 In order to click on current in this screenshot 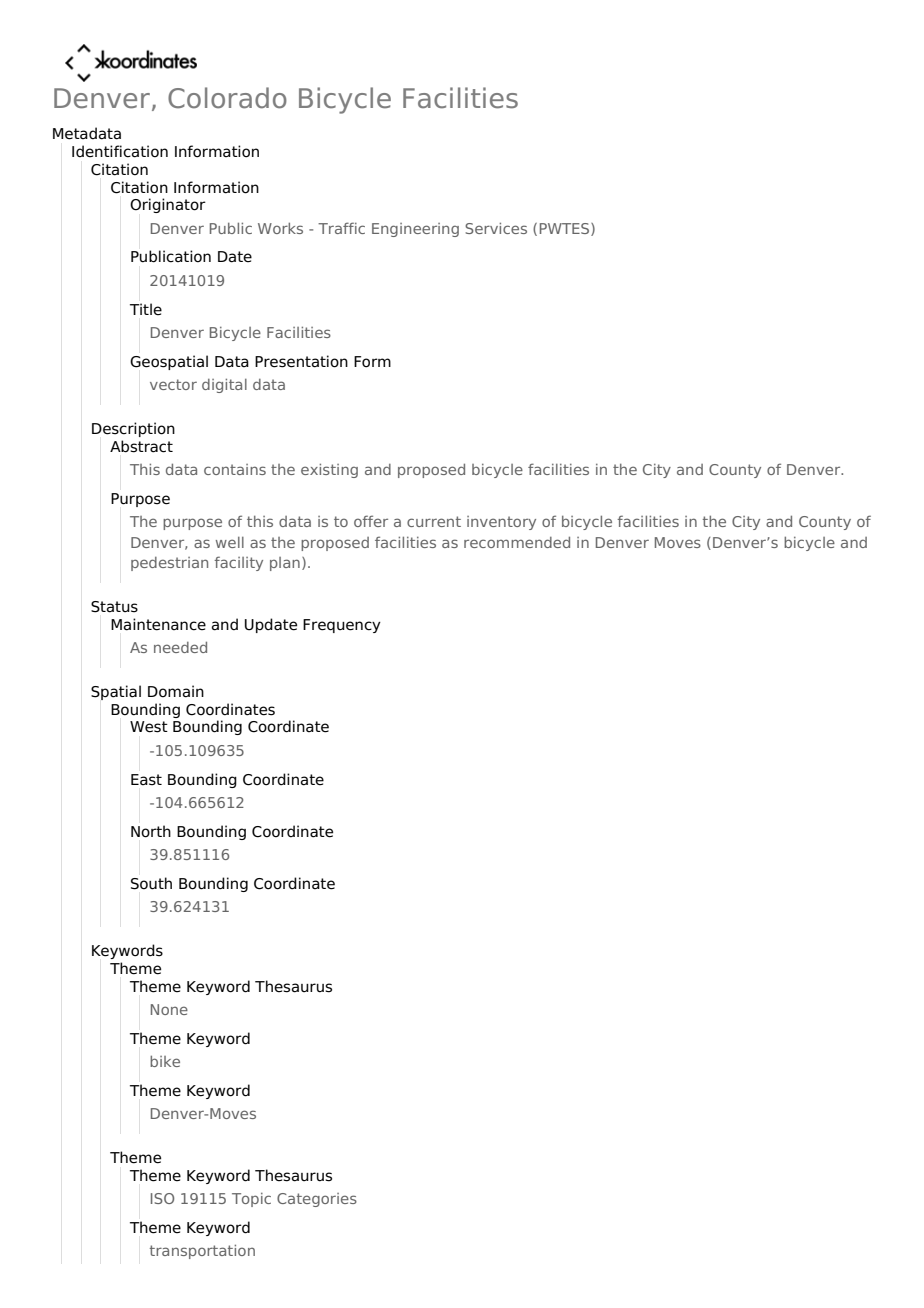, I will do `click(434, 521)`.
